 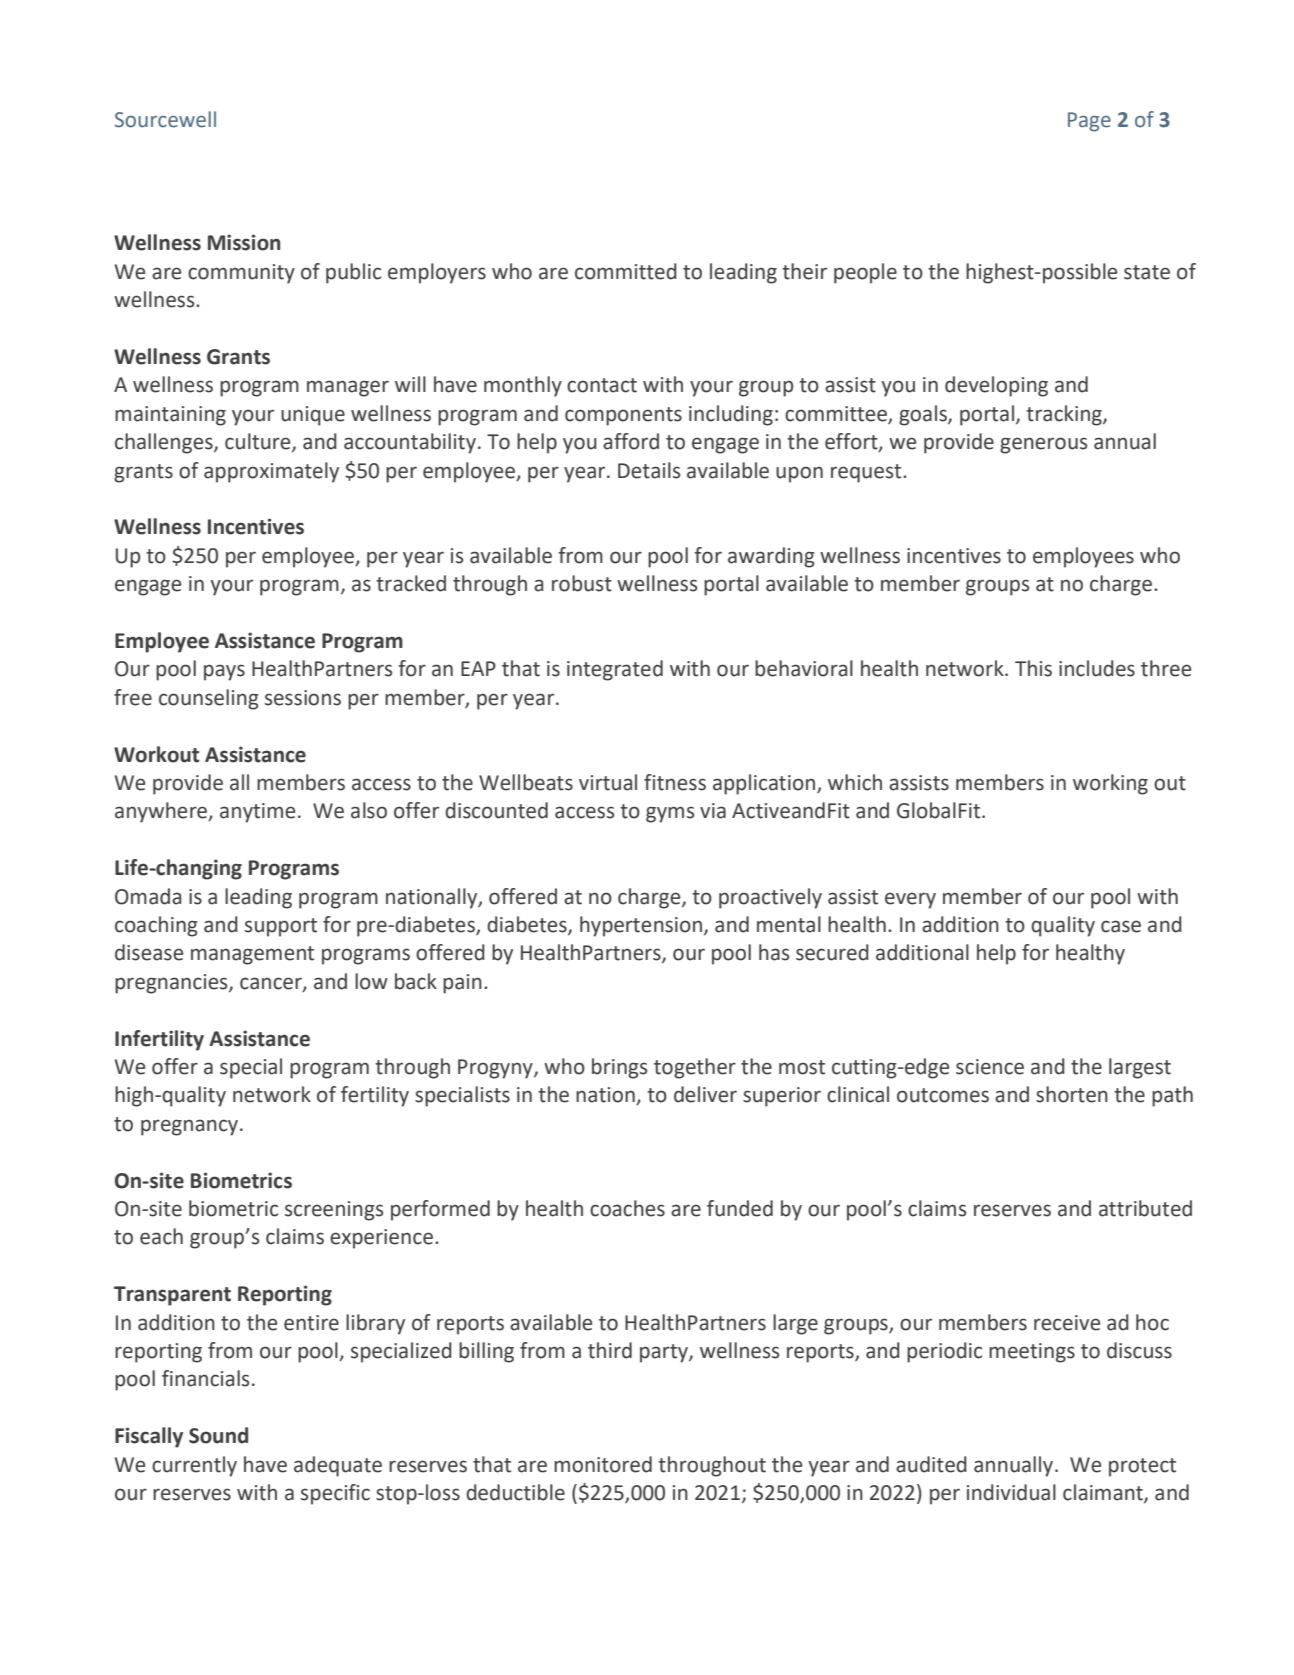 I want to click on robust, so click(x=582, y=583).
